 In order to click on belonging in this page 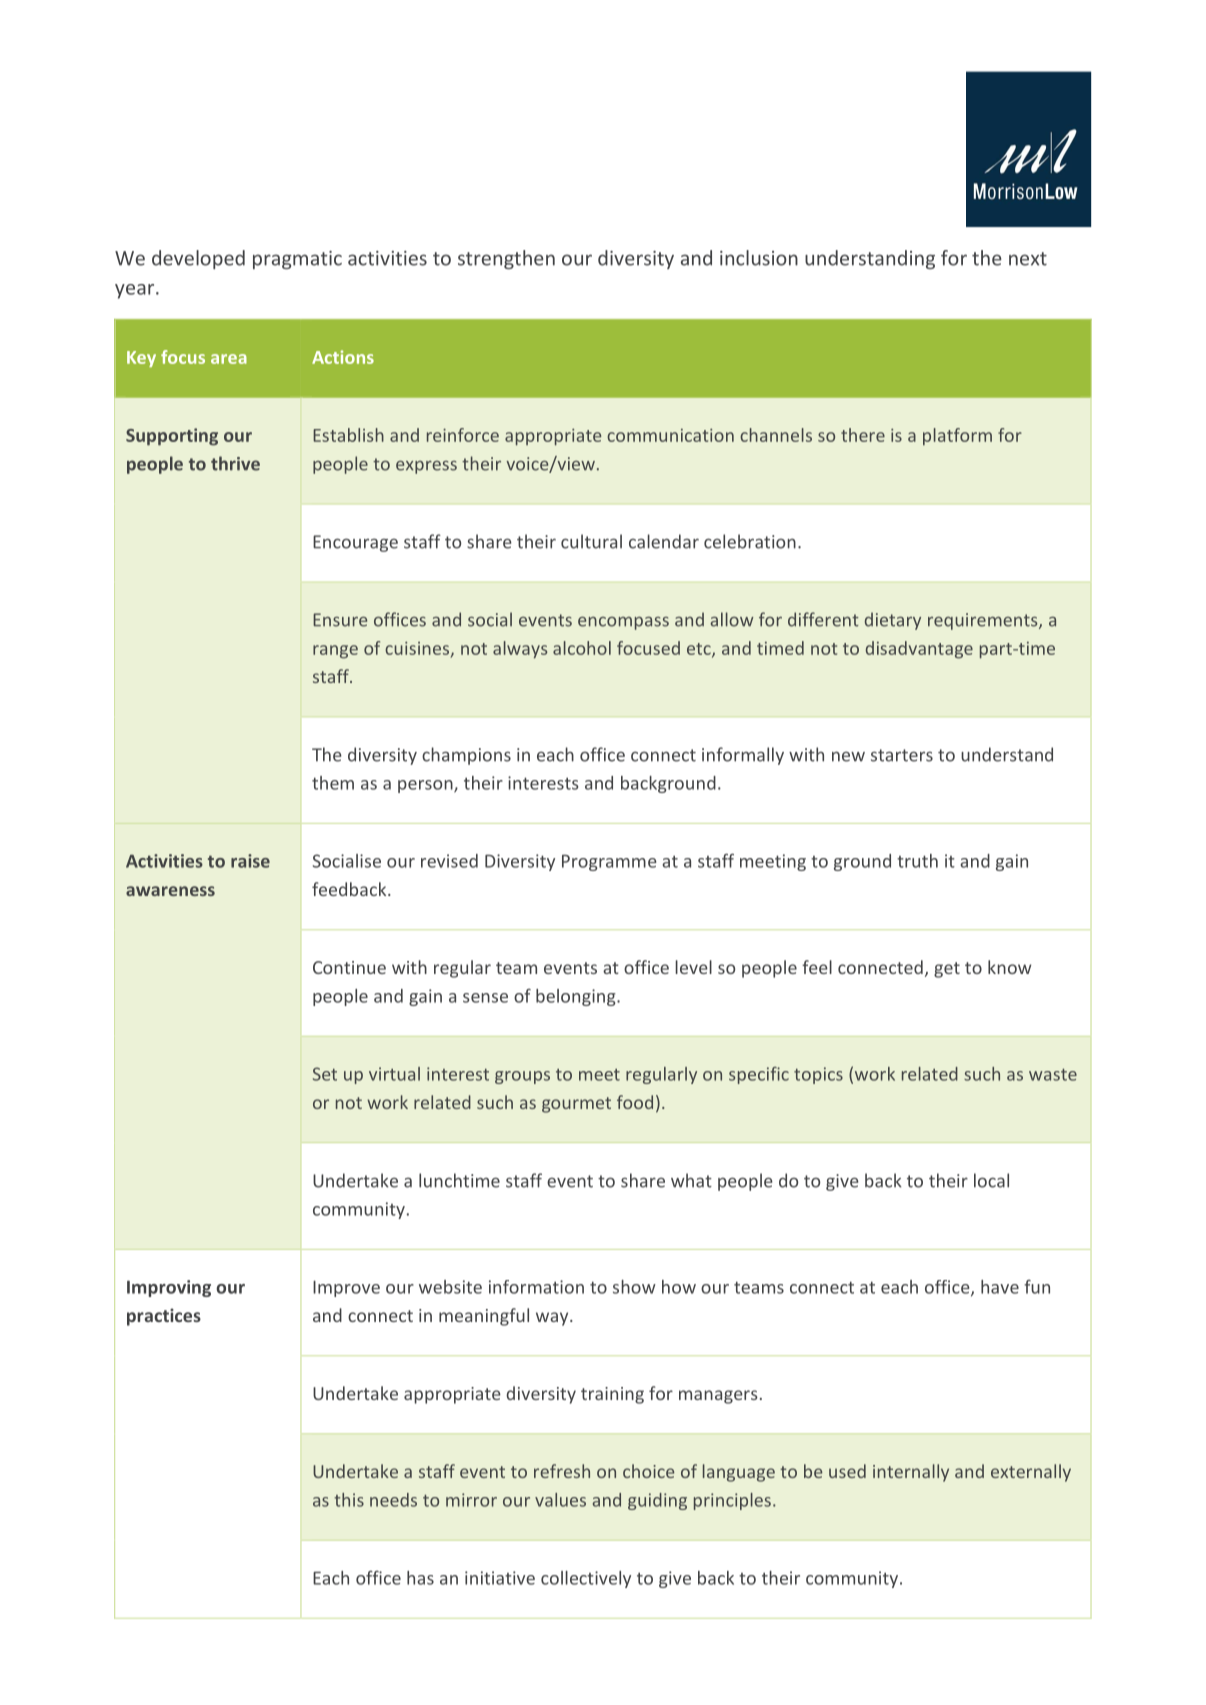, I will do `click(577, 997)`.
